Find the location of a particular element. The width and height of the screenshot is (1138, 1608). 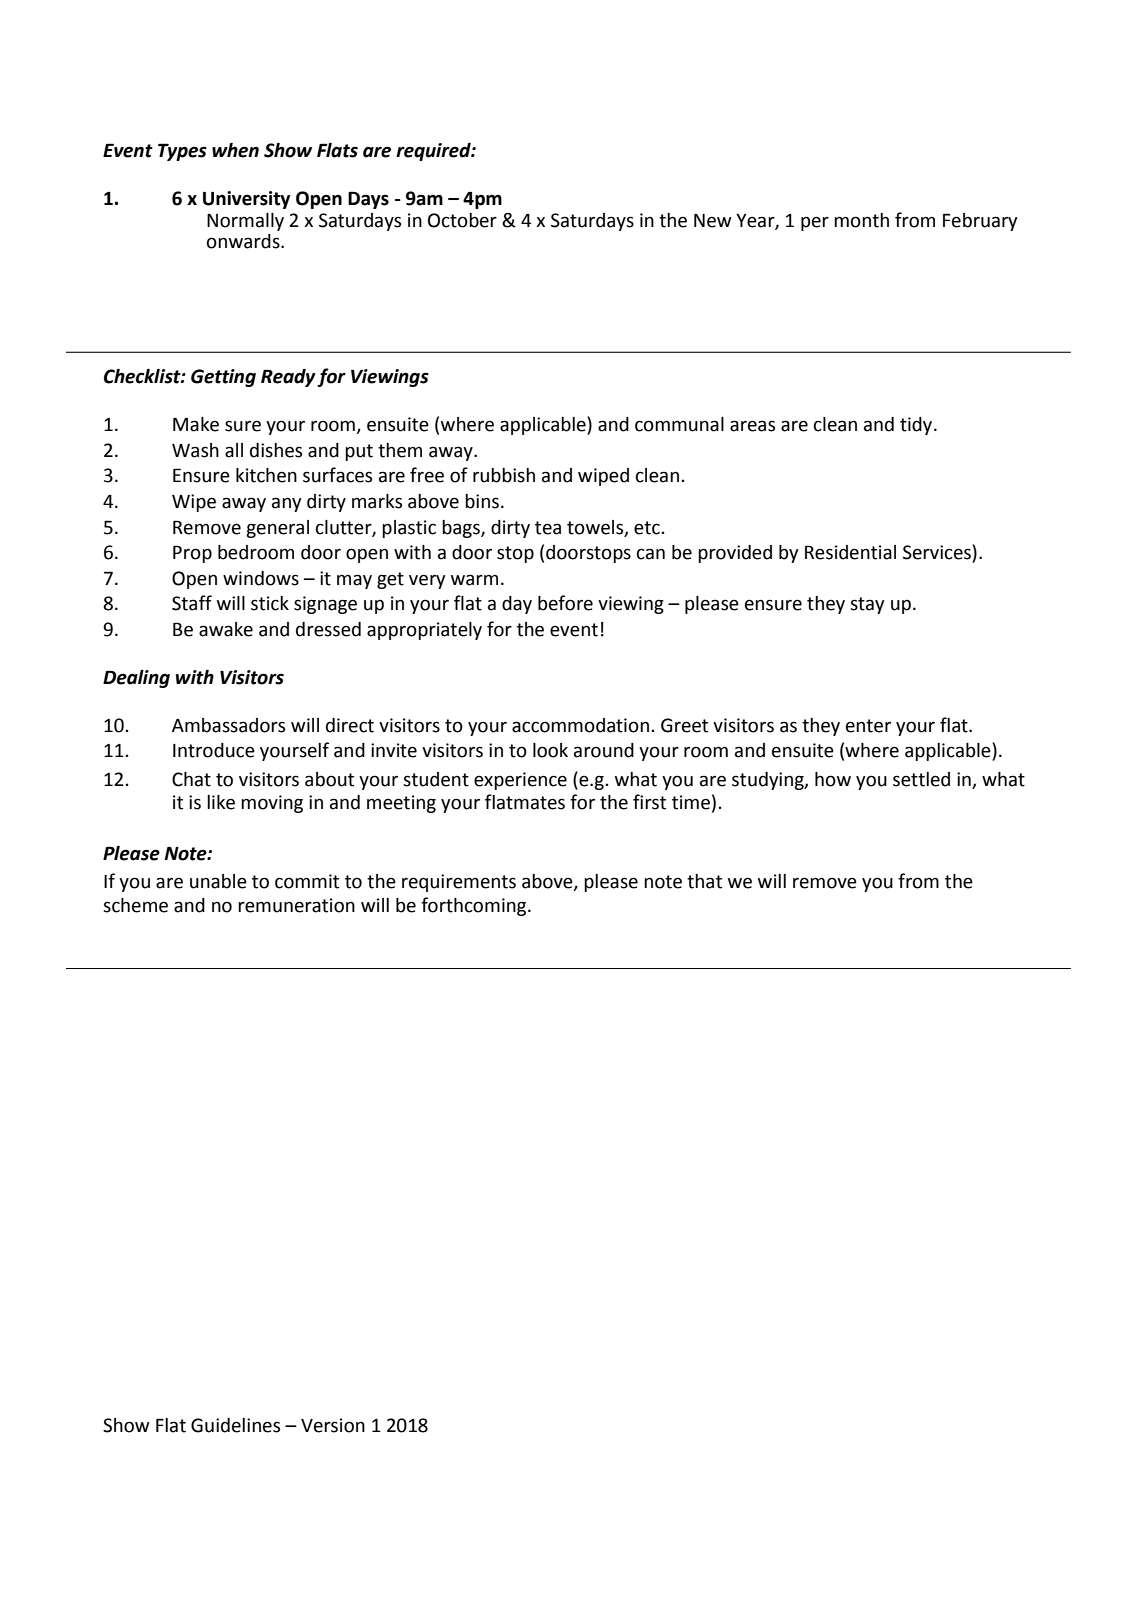

University is located at coordinates (246, 200).
